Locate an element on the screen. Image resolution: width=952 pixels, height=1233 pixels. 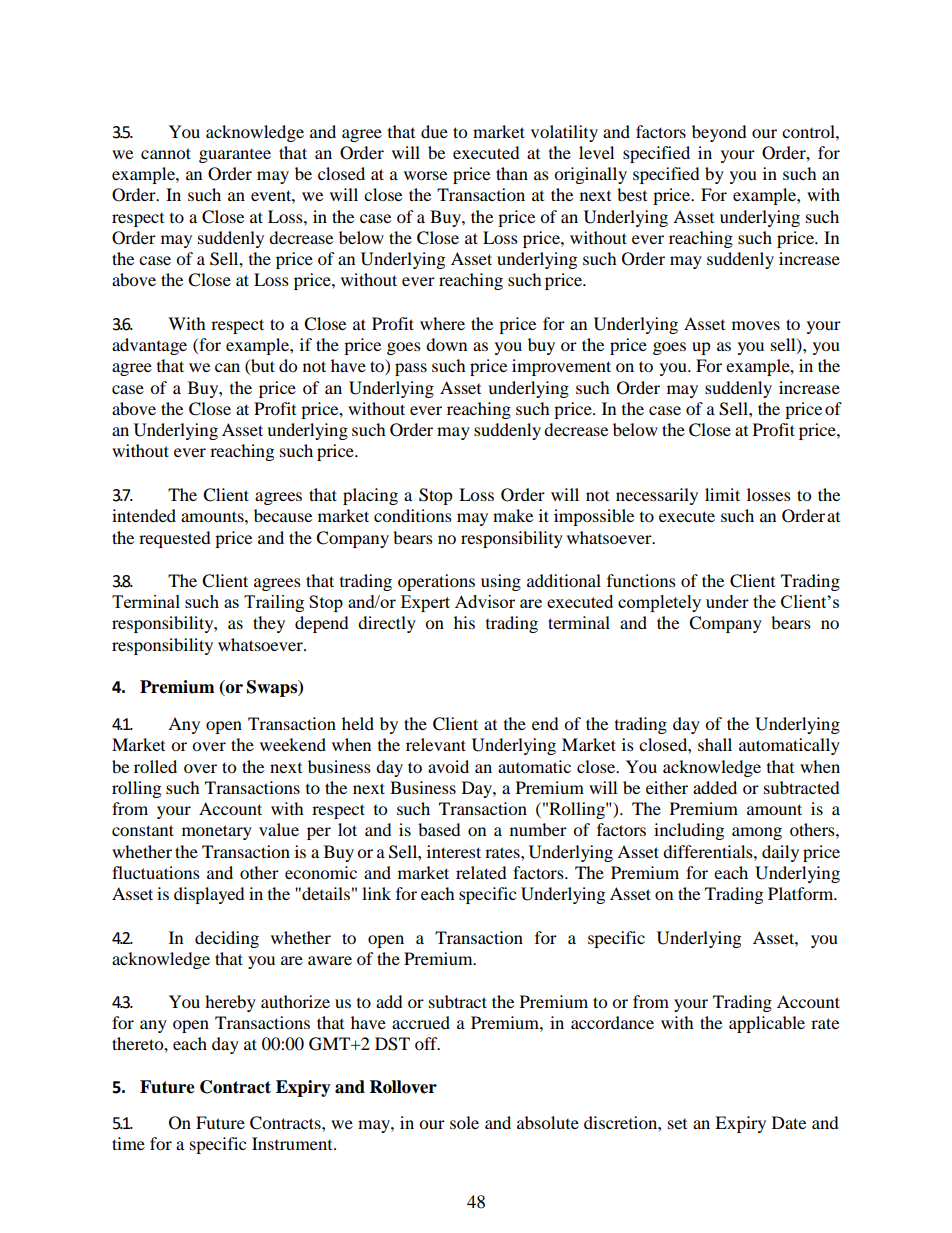
time is located at coordinates (128, 1143).
